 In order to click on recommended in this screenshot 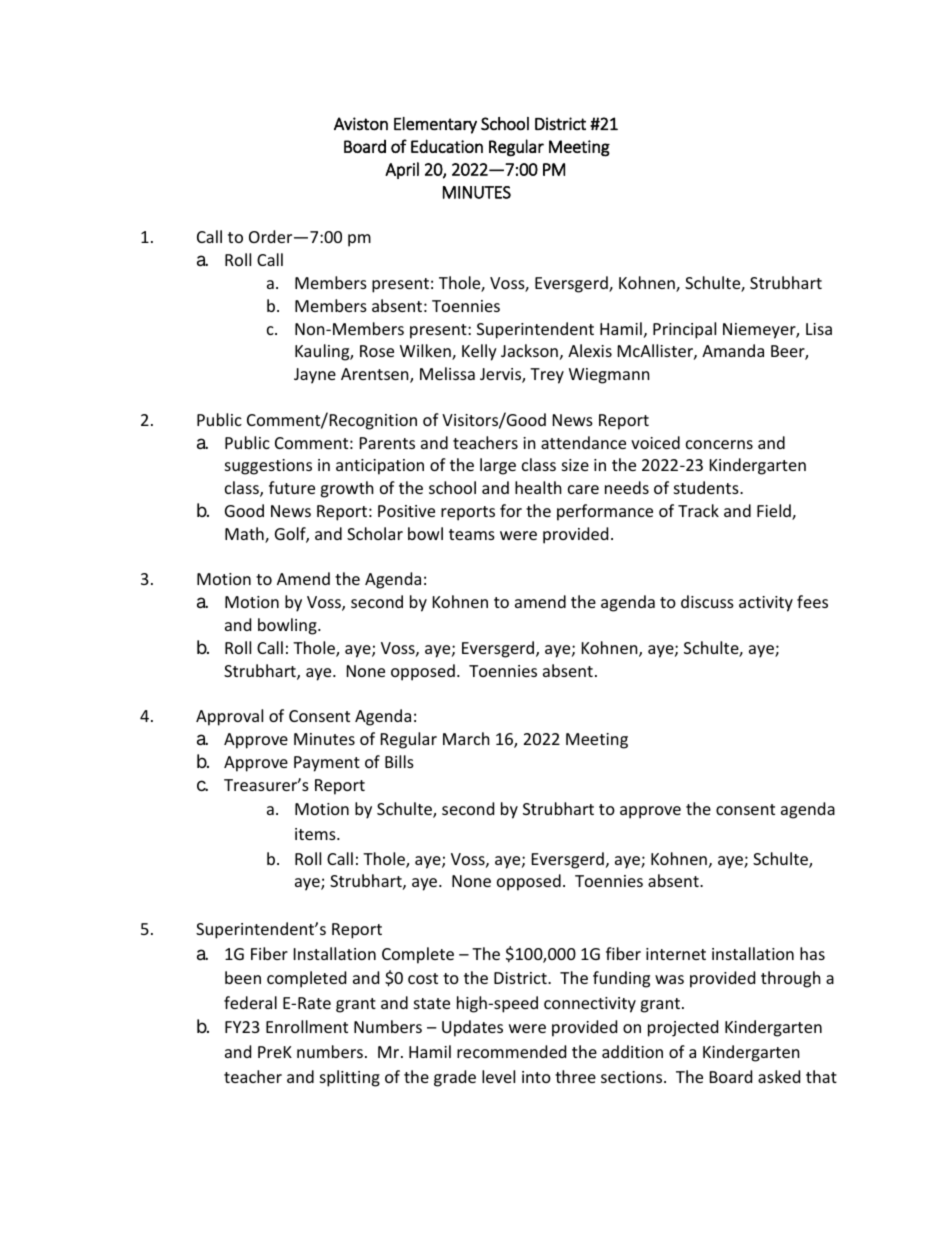, I will do `click(511, 1051)`.
